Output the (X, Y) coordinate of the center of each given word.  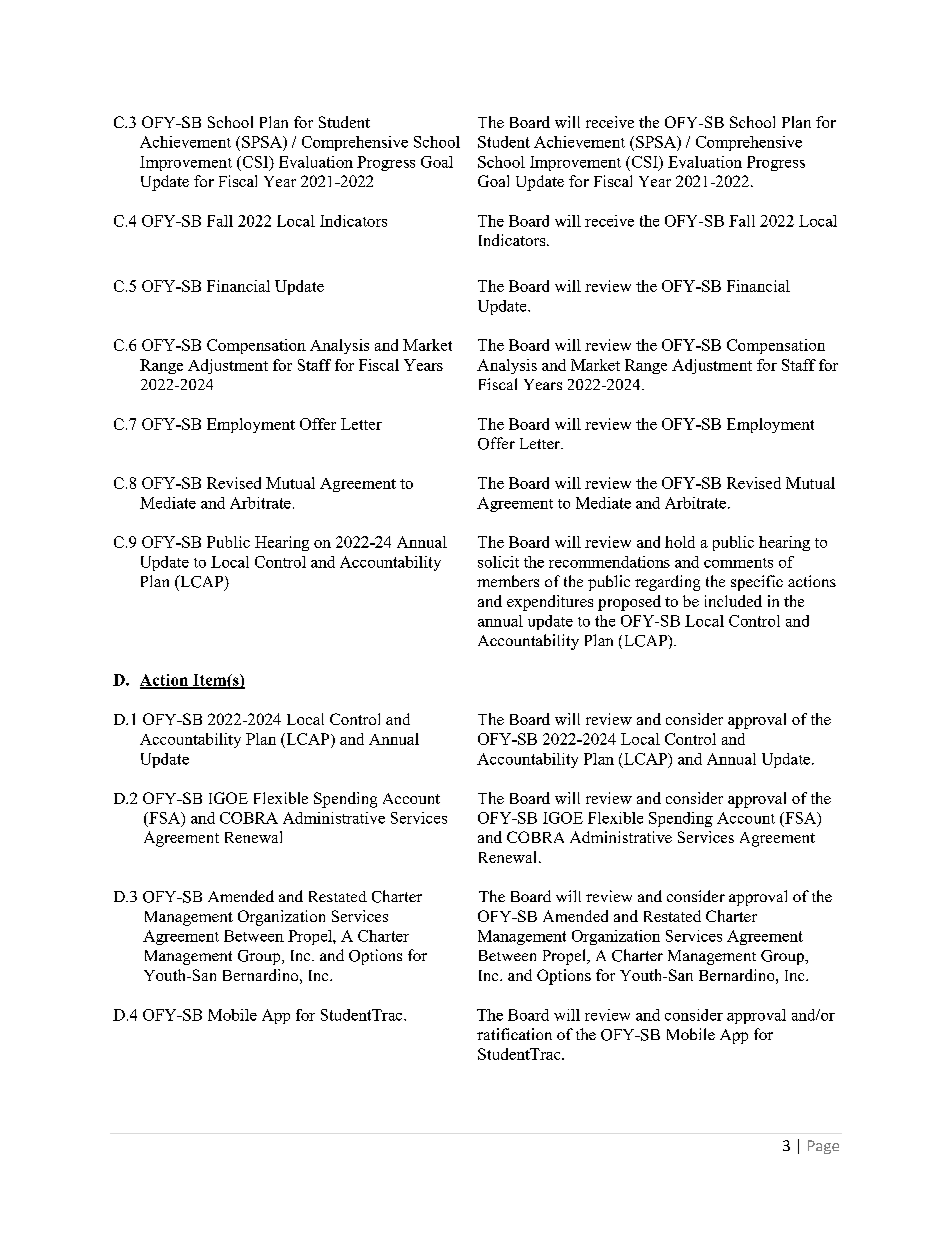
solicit (498, 562)
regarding (667, 583)
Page (823, 1147)
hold (680, 542)
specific (757, 583)
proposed (629, 603)
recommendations (609, 562)
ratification (514, 1034)
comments (738, 563)
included (733, 601)
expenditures (550, 603)
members (508, 581)
